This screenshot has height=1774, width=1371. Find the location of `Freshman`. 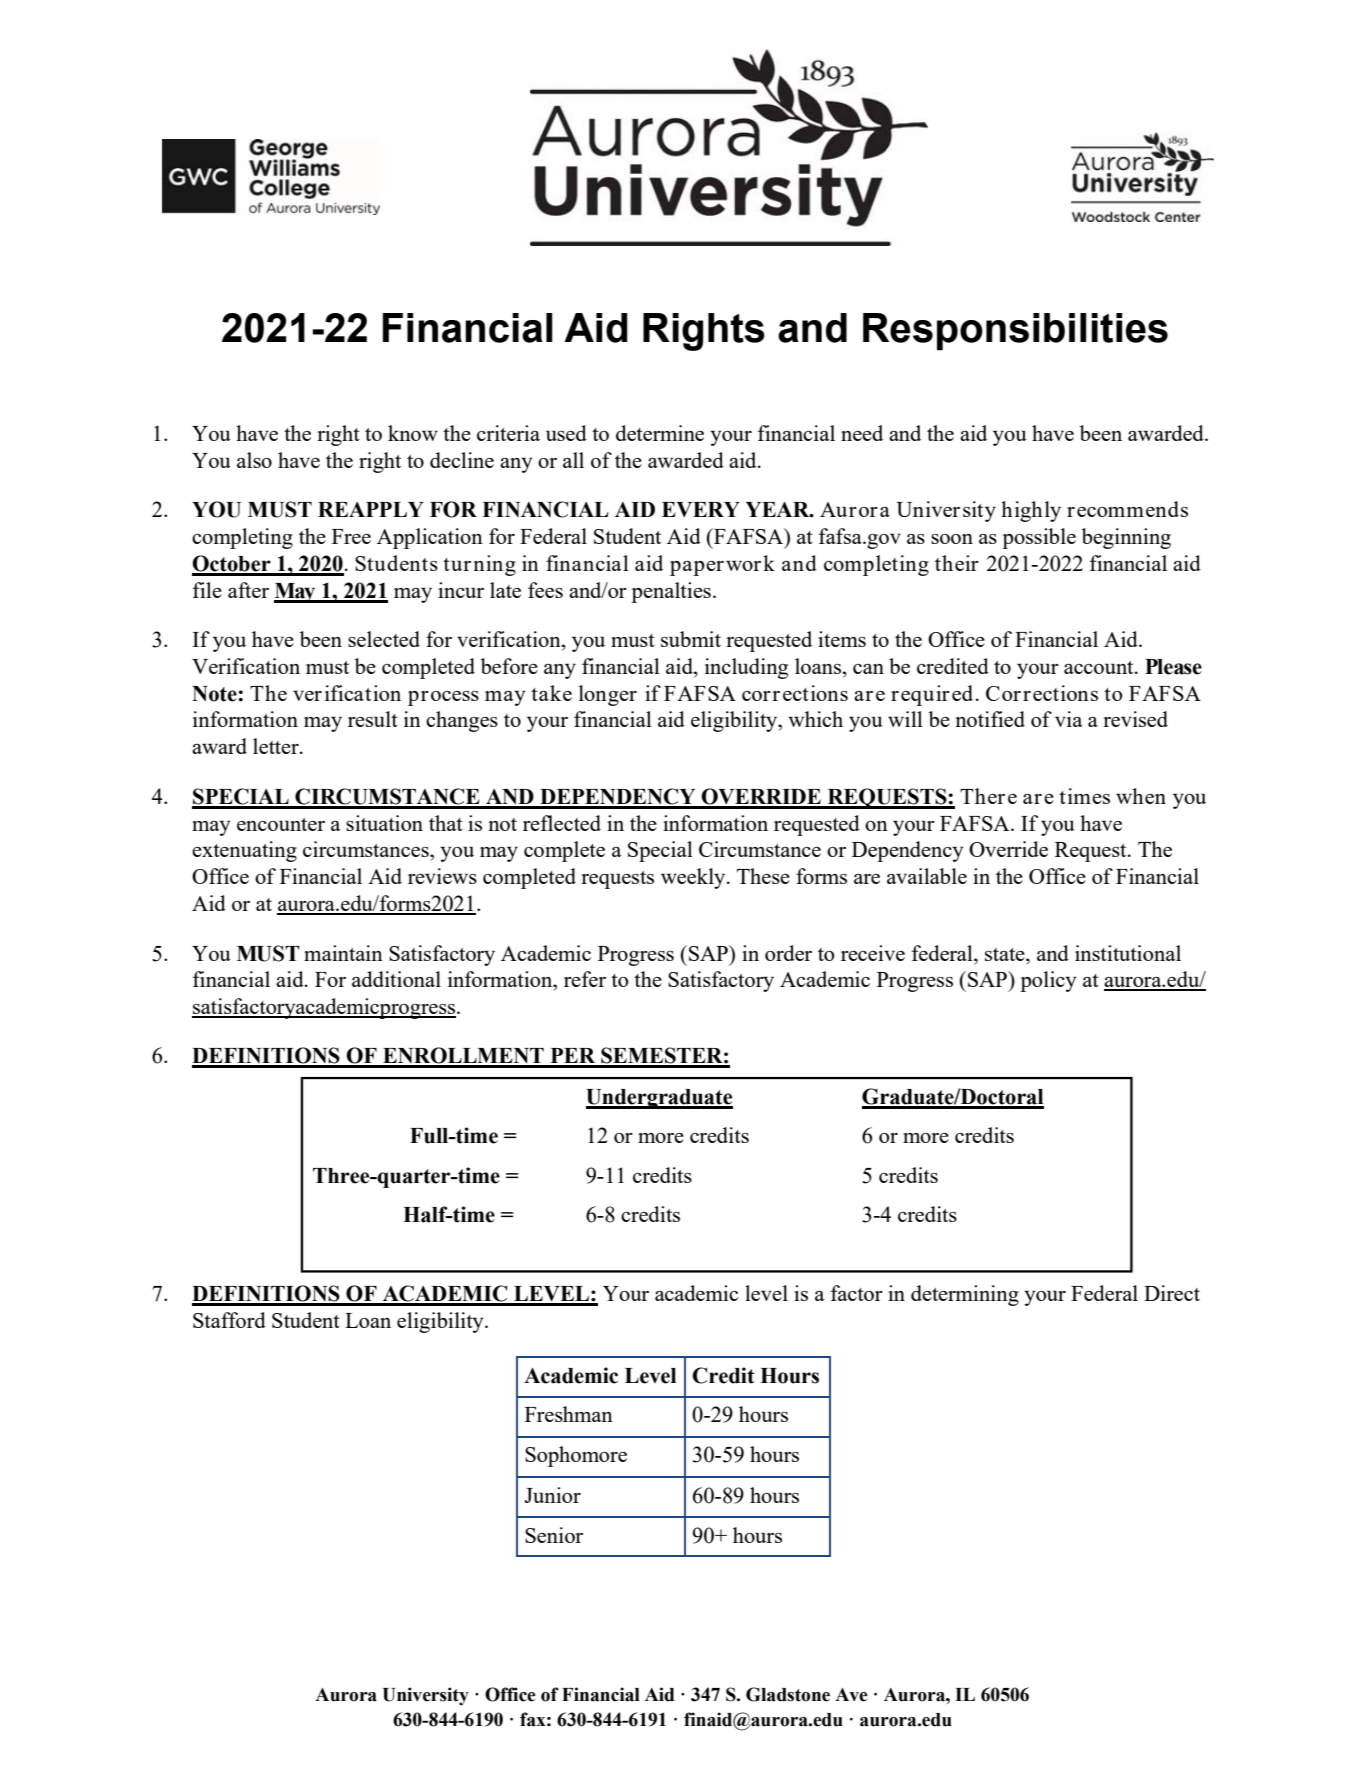

Freshman is located at coordinates (569, 1414).
